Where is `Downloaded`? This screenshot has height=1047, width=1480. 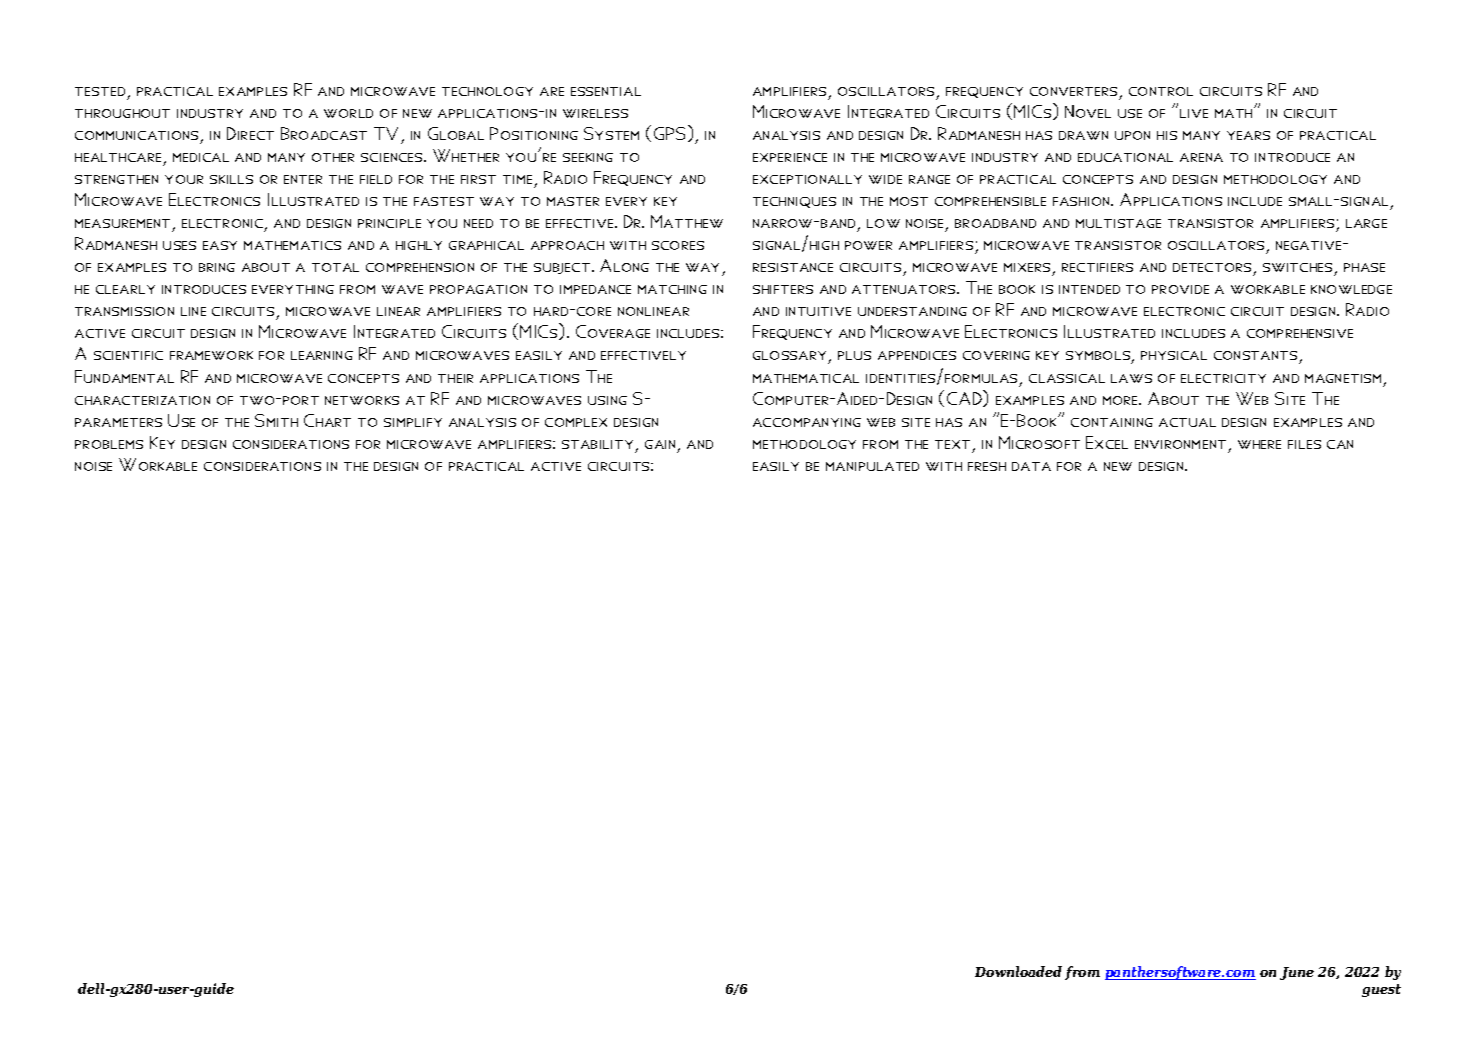 Downloaded is located at coordinates (1018, 971).
